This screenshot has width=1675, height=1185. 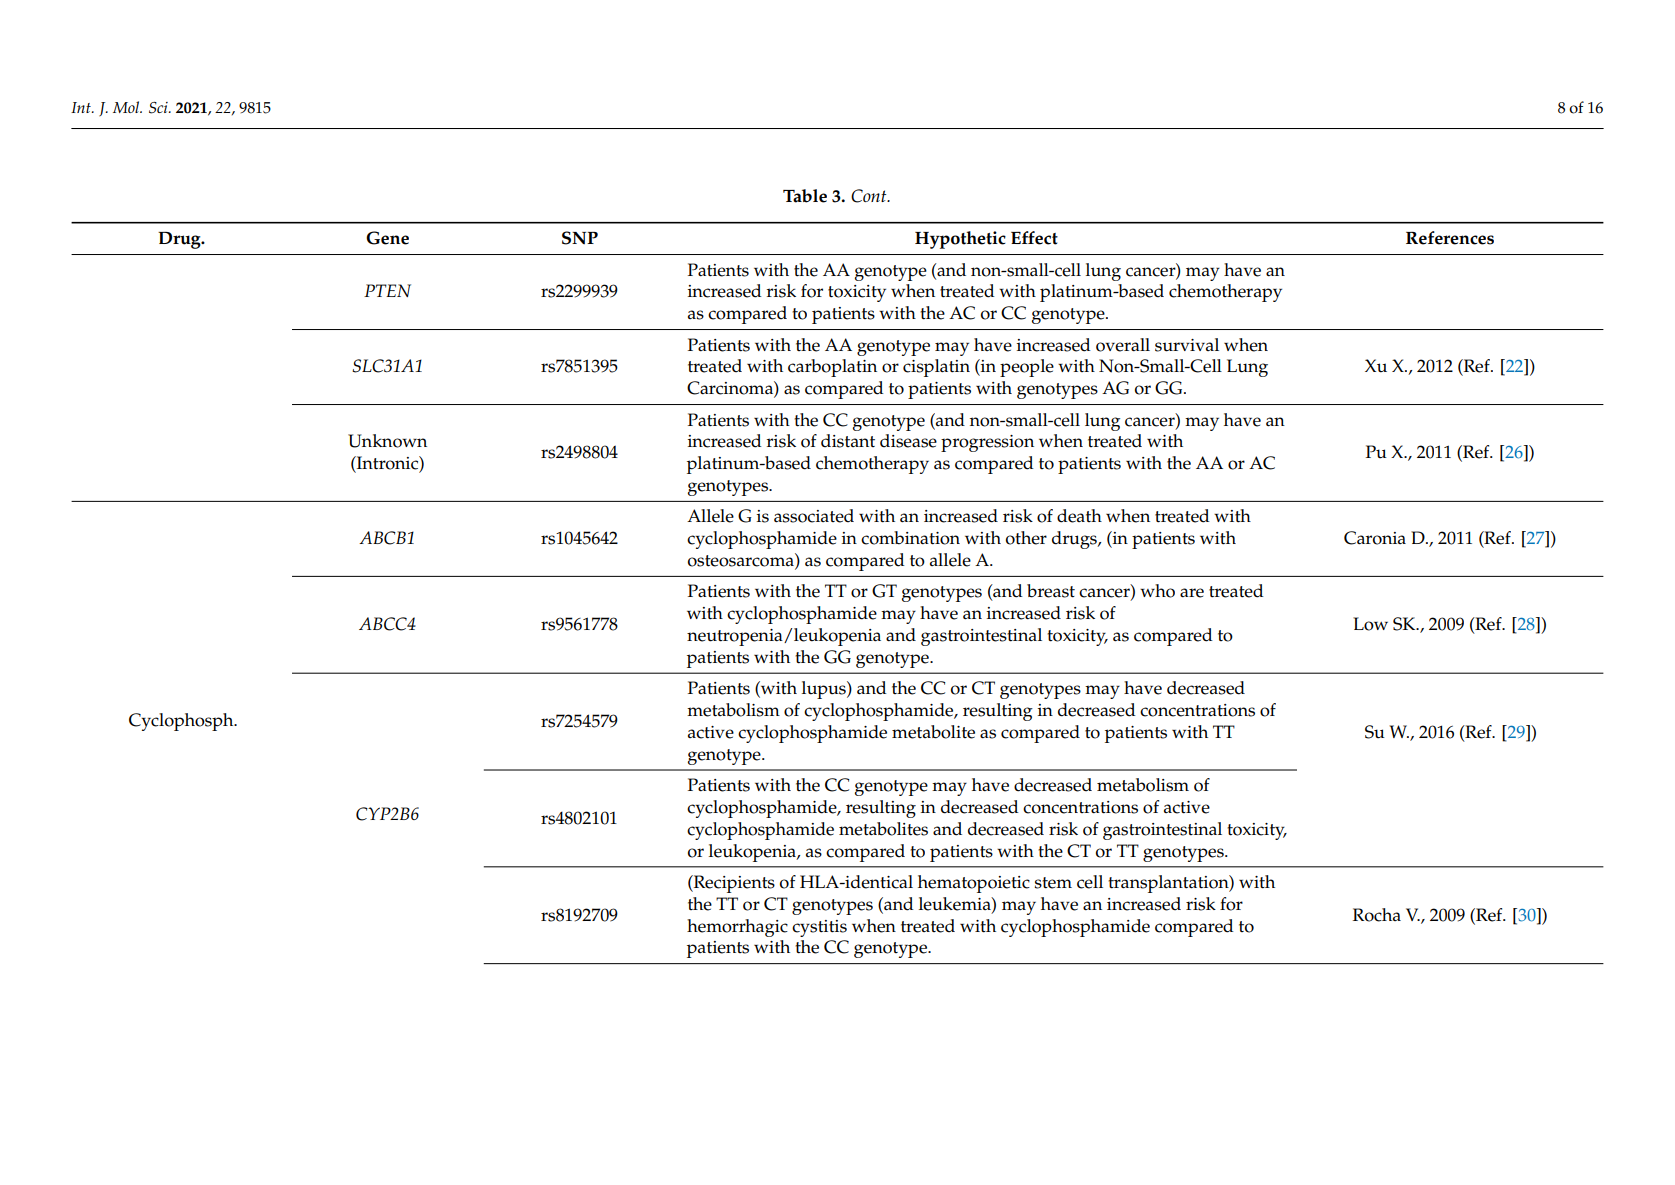 What do you see at coordinates (819, 928) in the screenshot?
I see `cystitis` at bounding box center [819, 928].
